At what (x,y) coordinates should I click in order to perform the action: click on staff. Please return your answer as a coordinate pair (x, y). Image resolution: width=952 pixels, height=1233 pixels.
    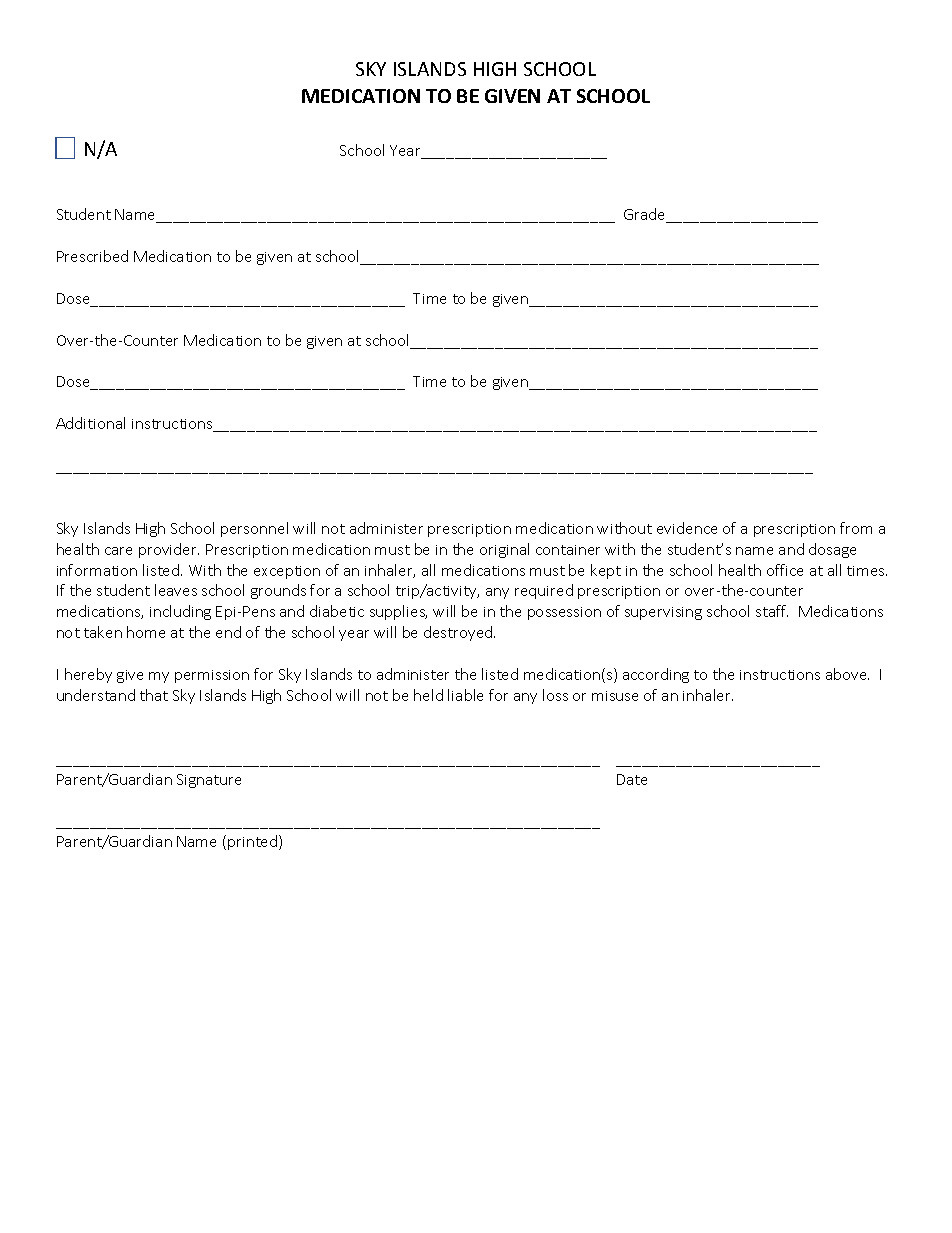
    Looking at the image, I should click on (772, 611).
